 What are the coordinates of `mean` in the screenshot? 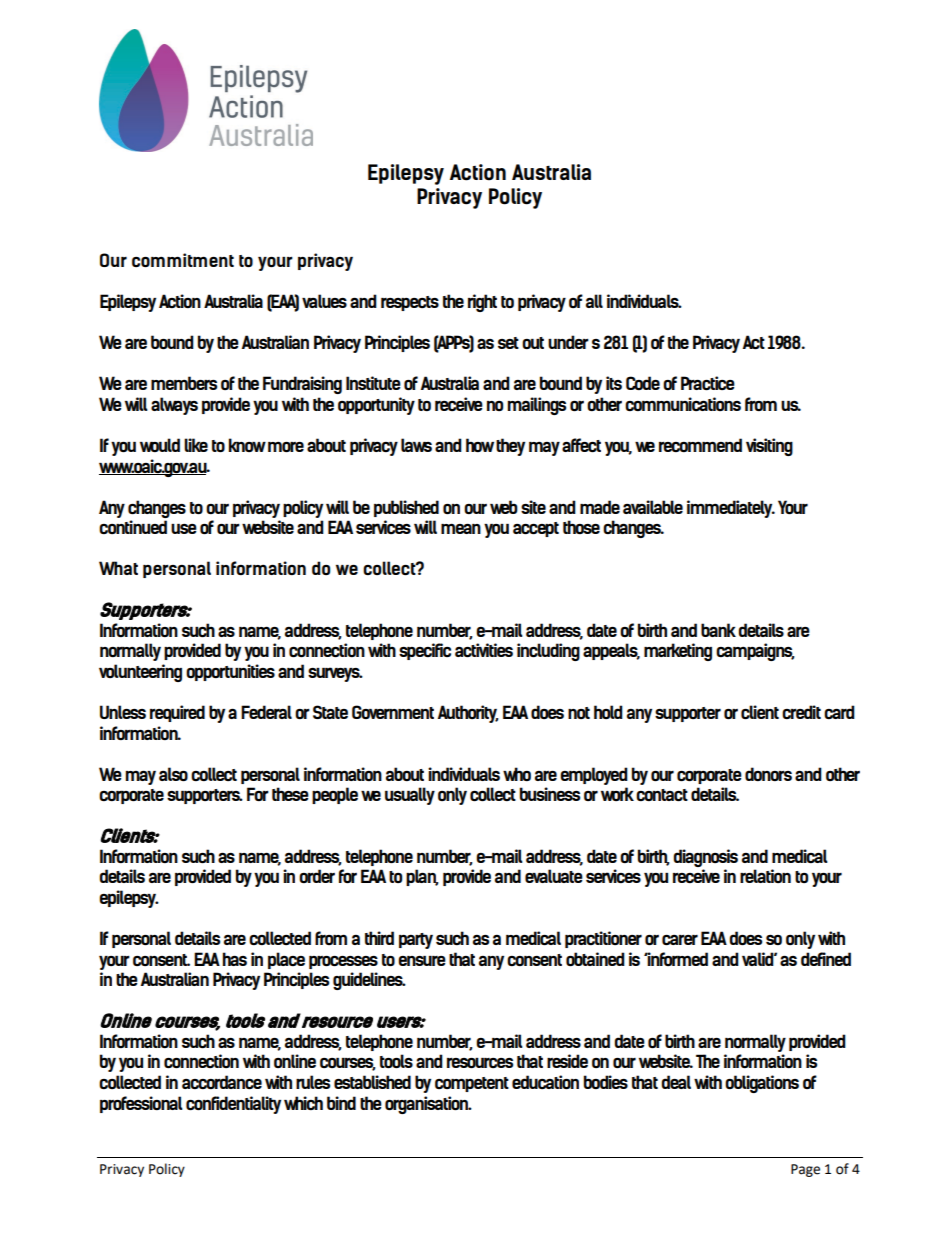 It's located at (461, 528).
